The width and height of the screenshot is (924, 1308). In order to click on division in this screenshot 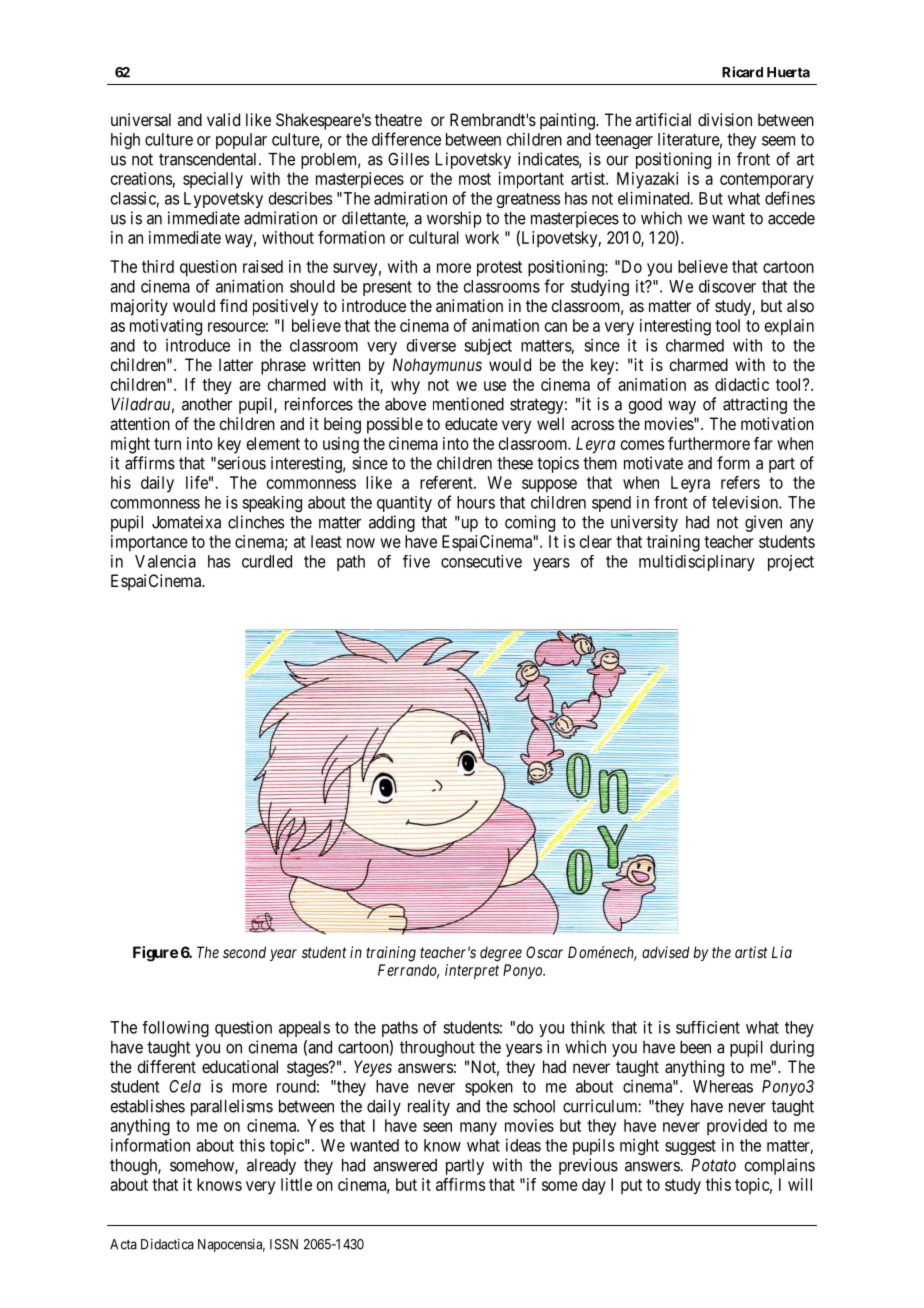, I will do `click(725, 119)`.
